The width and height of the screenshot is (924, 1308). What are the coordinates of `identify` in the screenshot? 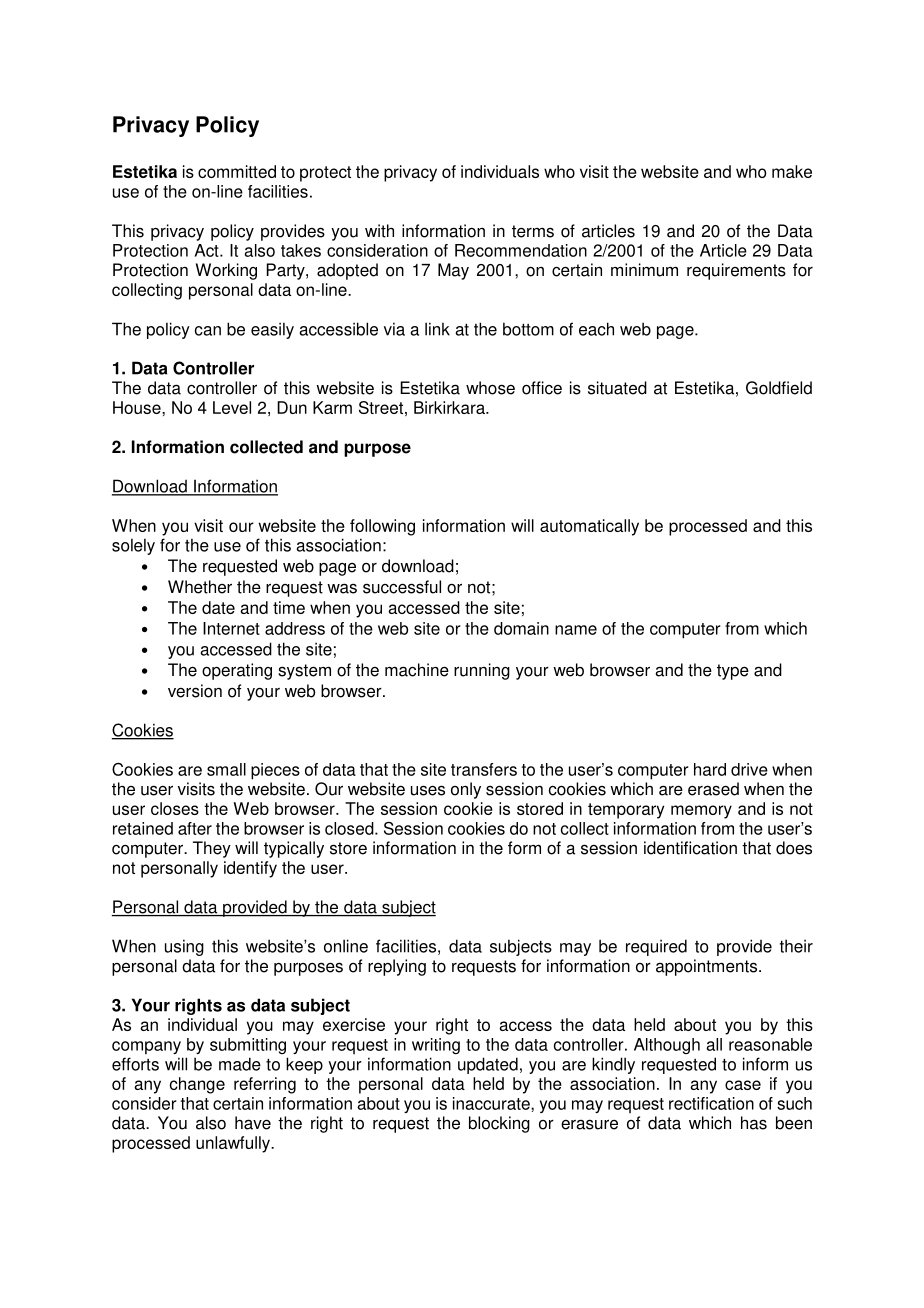 It's located at (250, 869).
